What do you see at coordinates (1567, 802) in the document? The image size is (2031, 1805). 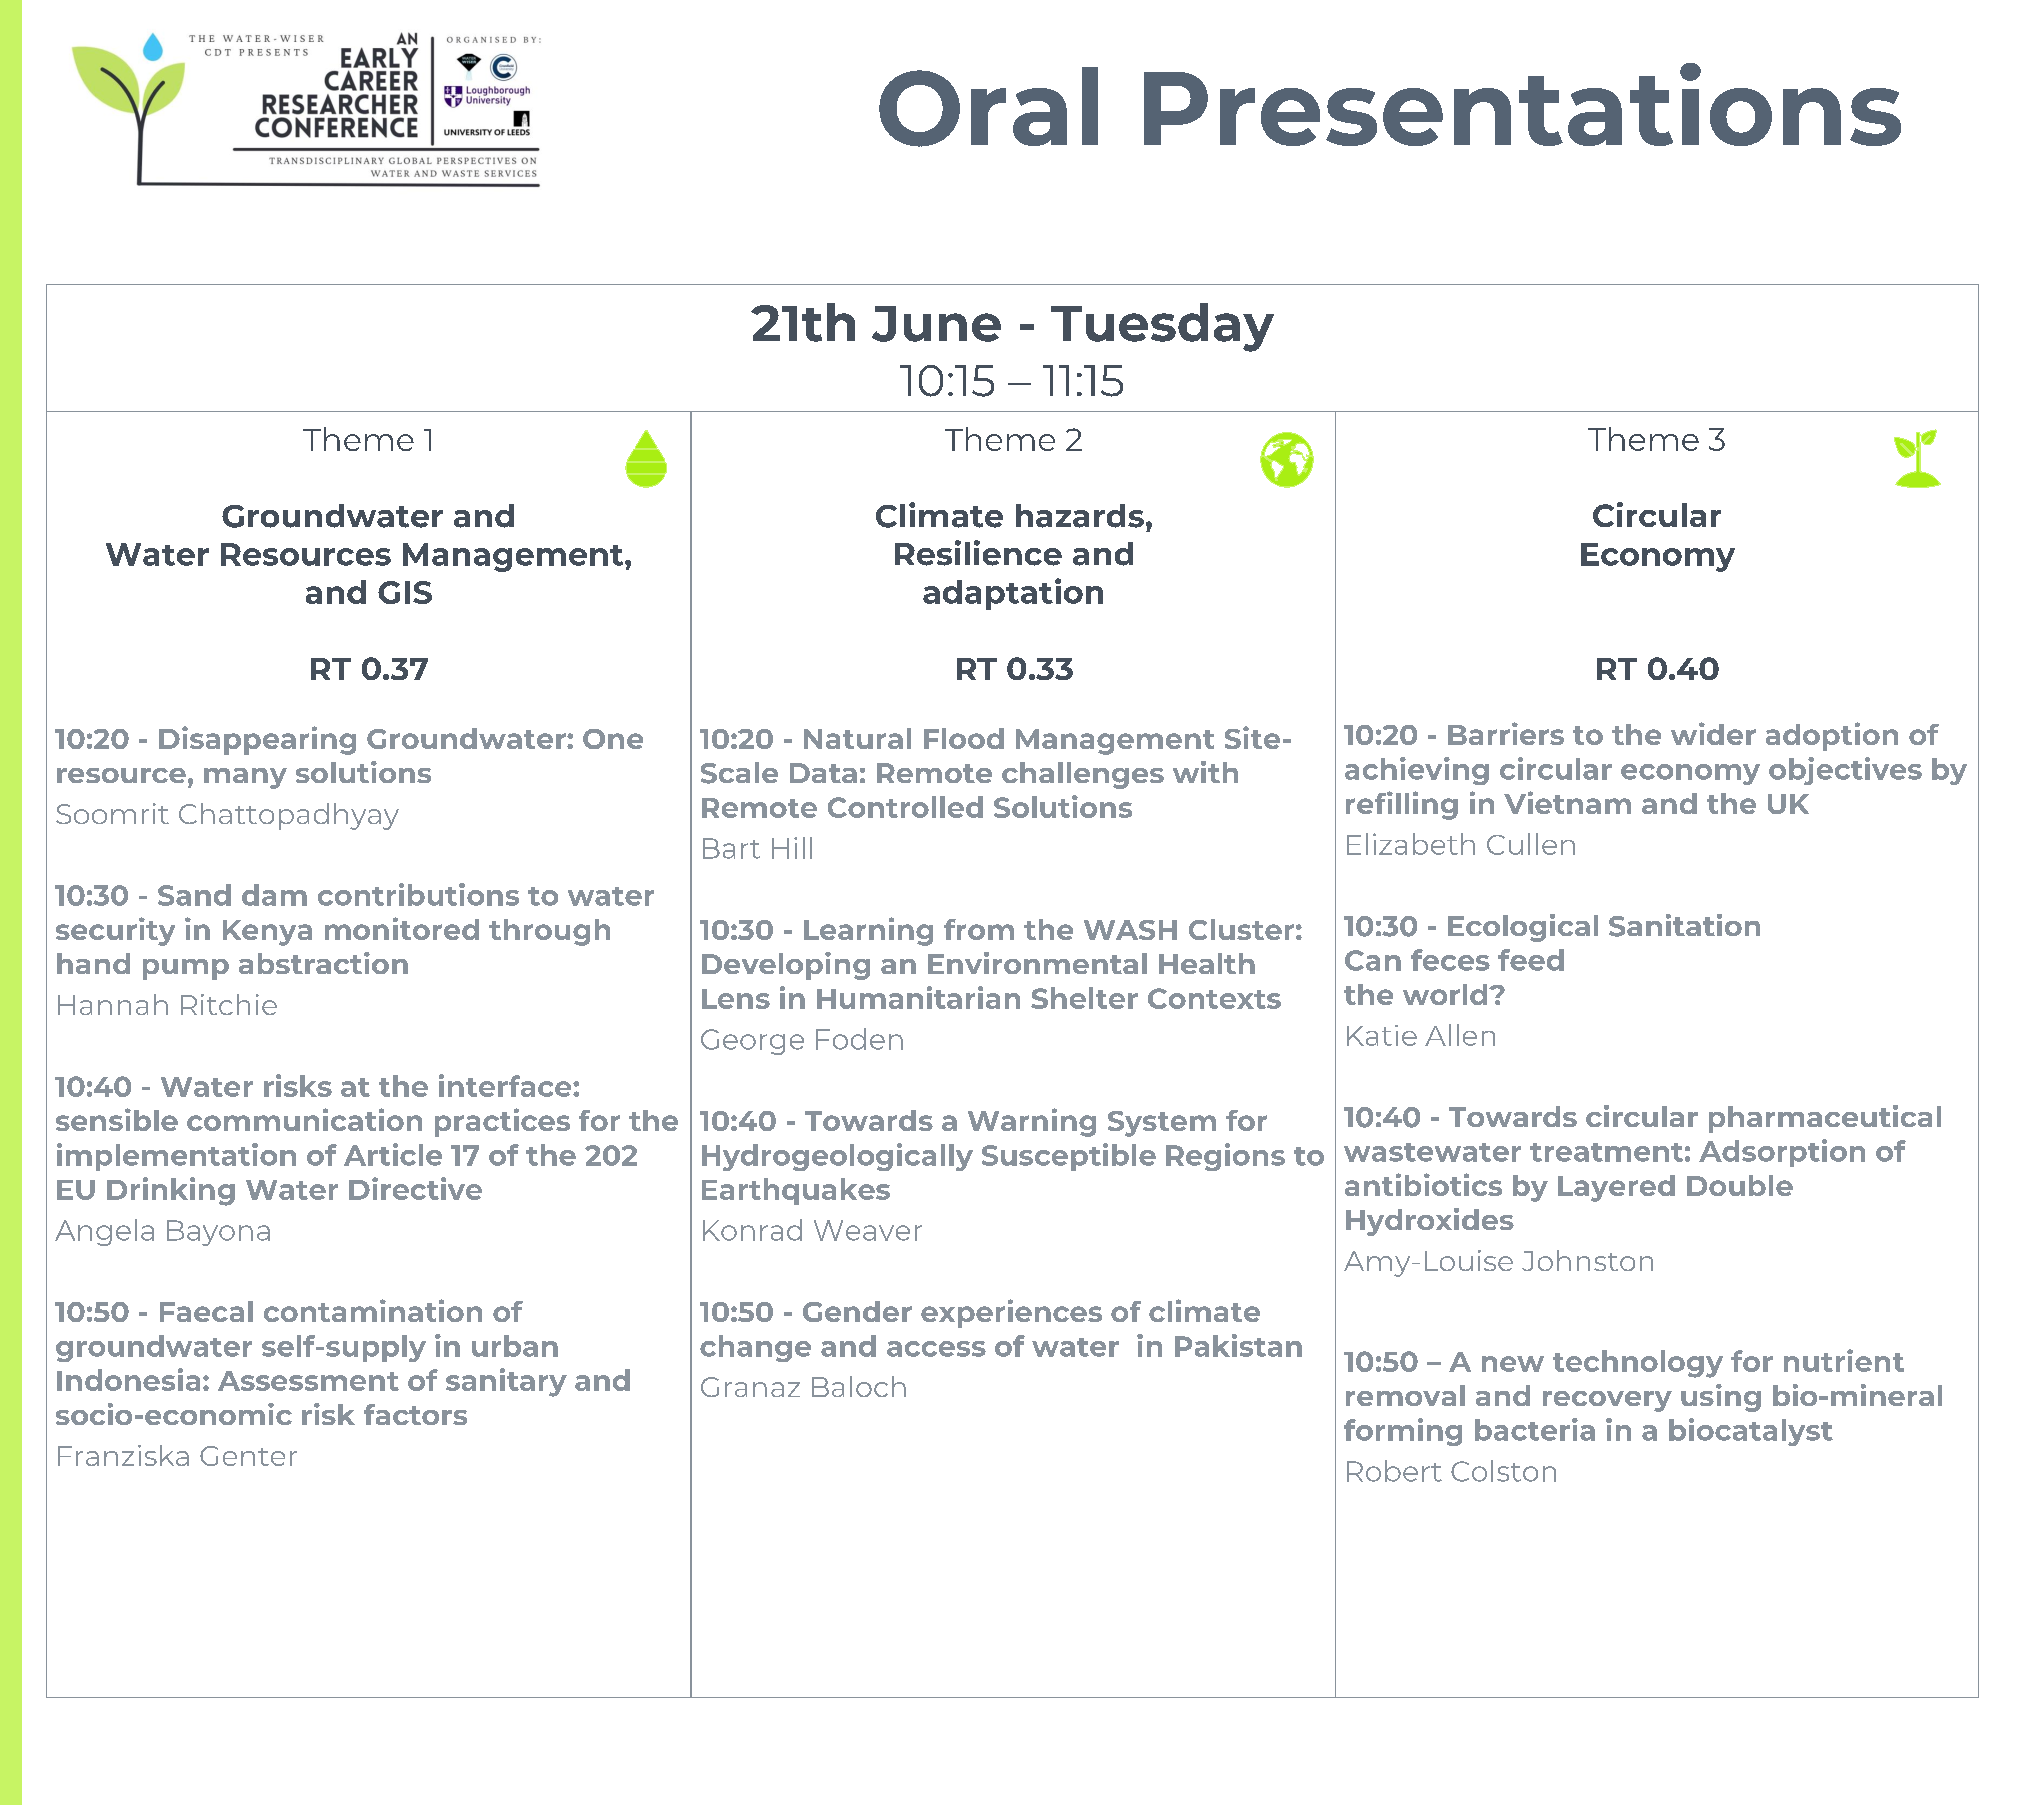 I see `Vietnam` at bounding box center [1567, 802].
